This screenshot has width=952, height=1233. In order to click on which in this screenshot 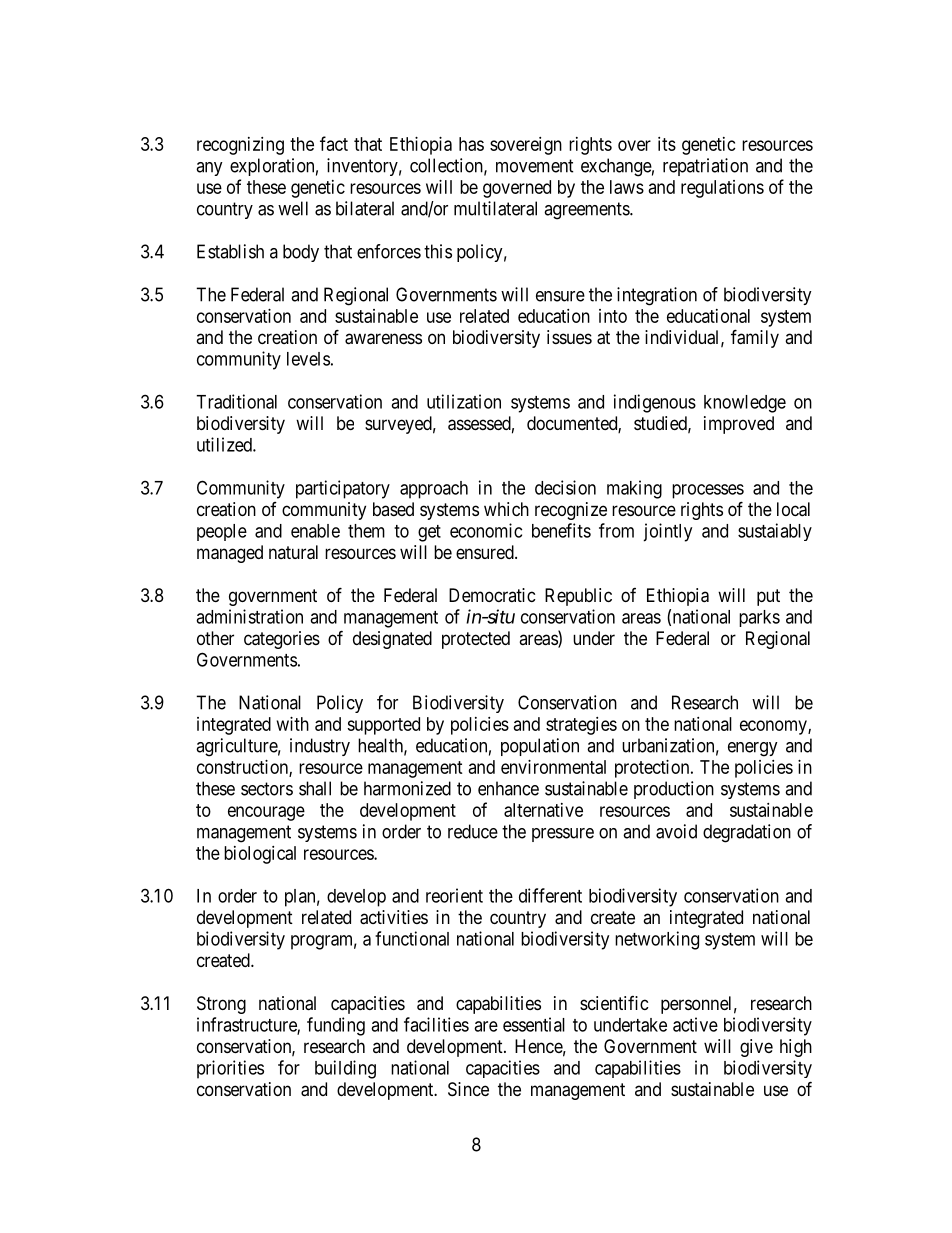, I will do `click(506, 509)`.
